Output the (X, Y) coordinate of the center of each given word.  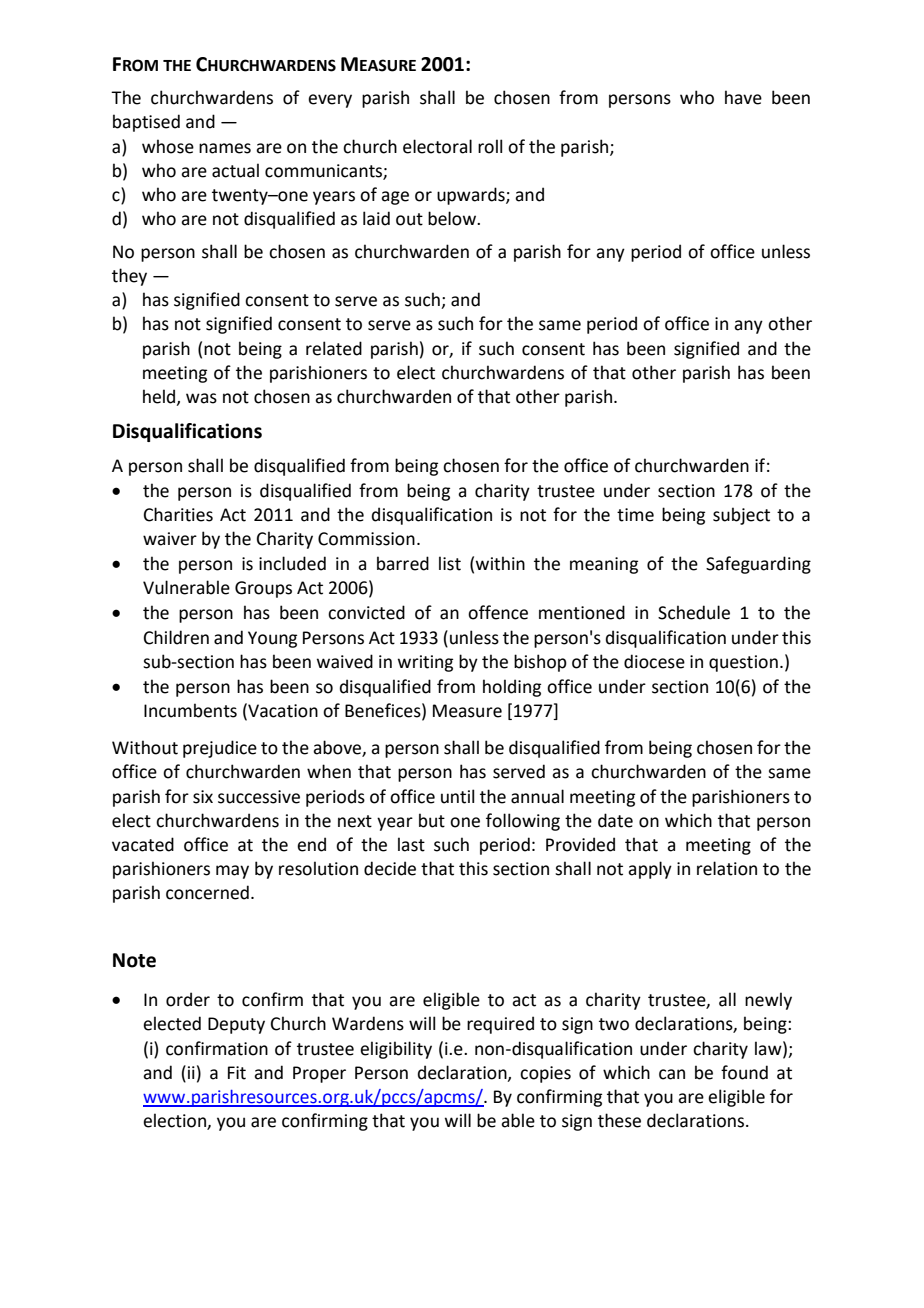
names (225, 148)
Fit (237, 1073)
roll (490, 146)
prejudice (220, 749)
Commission (366, 539)
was (201, 398)
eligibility (396, 1050)
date (615, 820)
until (457, 796)
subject (741, 516)
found (744, 1072)
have (743, 97)
